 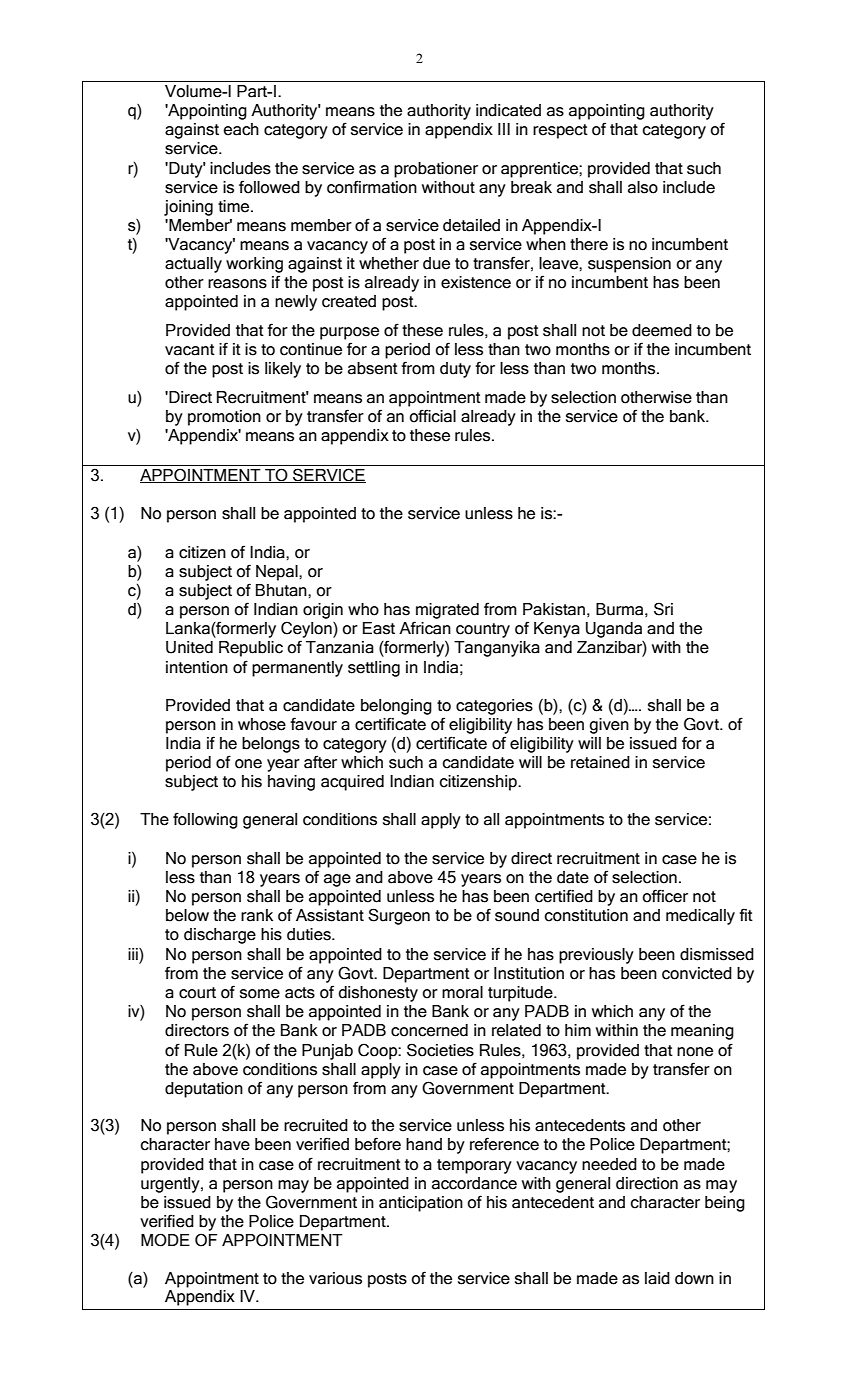 What do you see at coordinates (643, 187) in the screenshot?
I see `also` at bounding box center [643, 187].
